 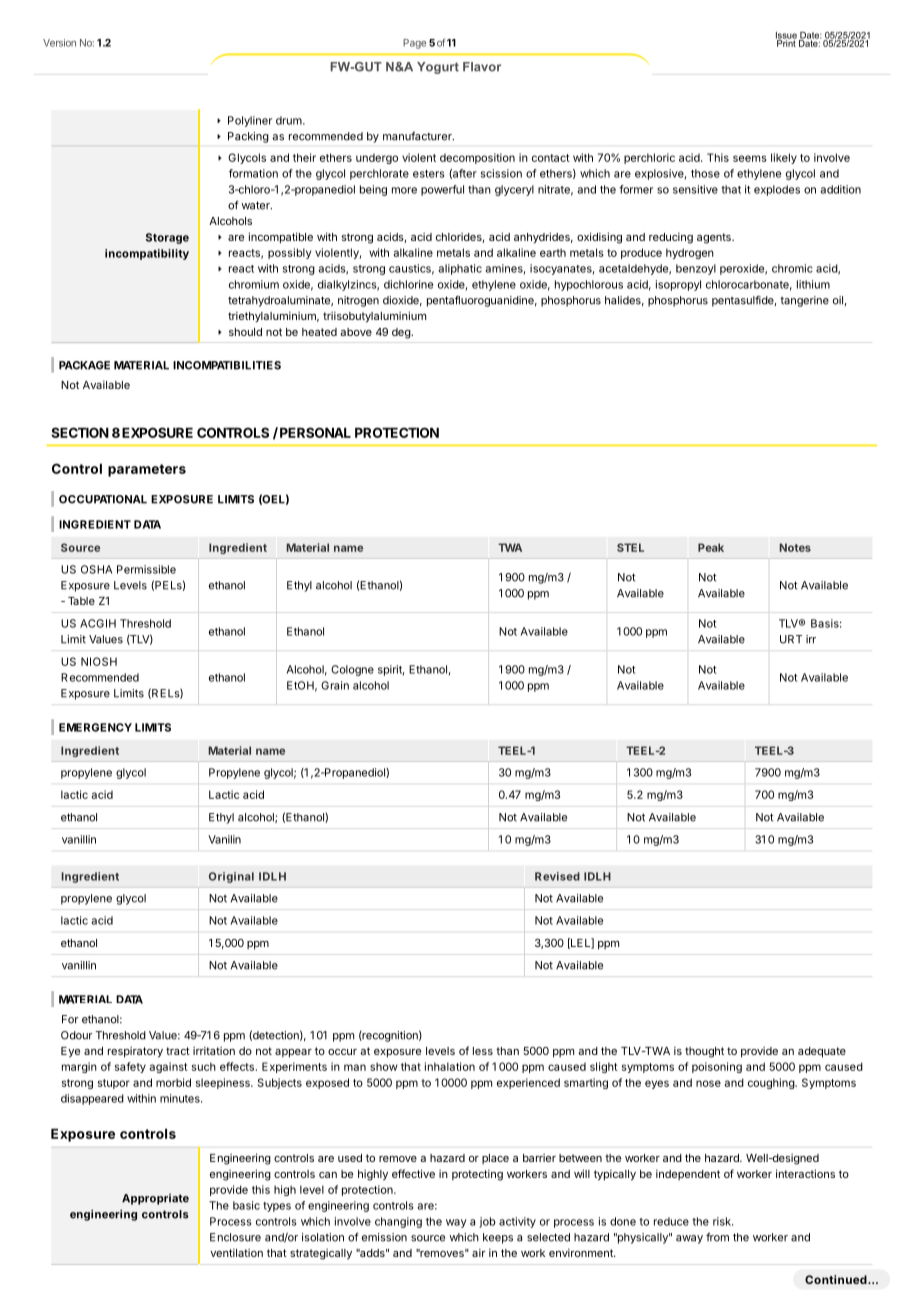 I want to click on Peak, so click(x=711, y=547).
